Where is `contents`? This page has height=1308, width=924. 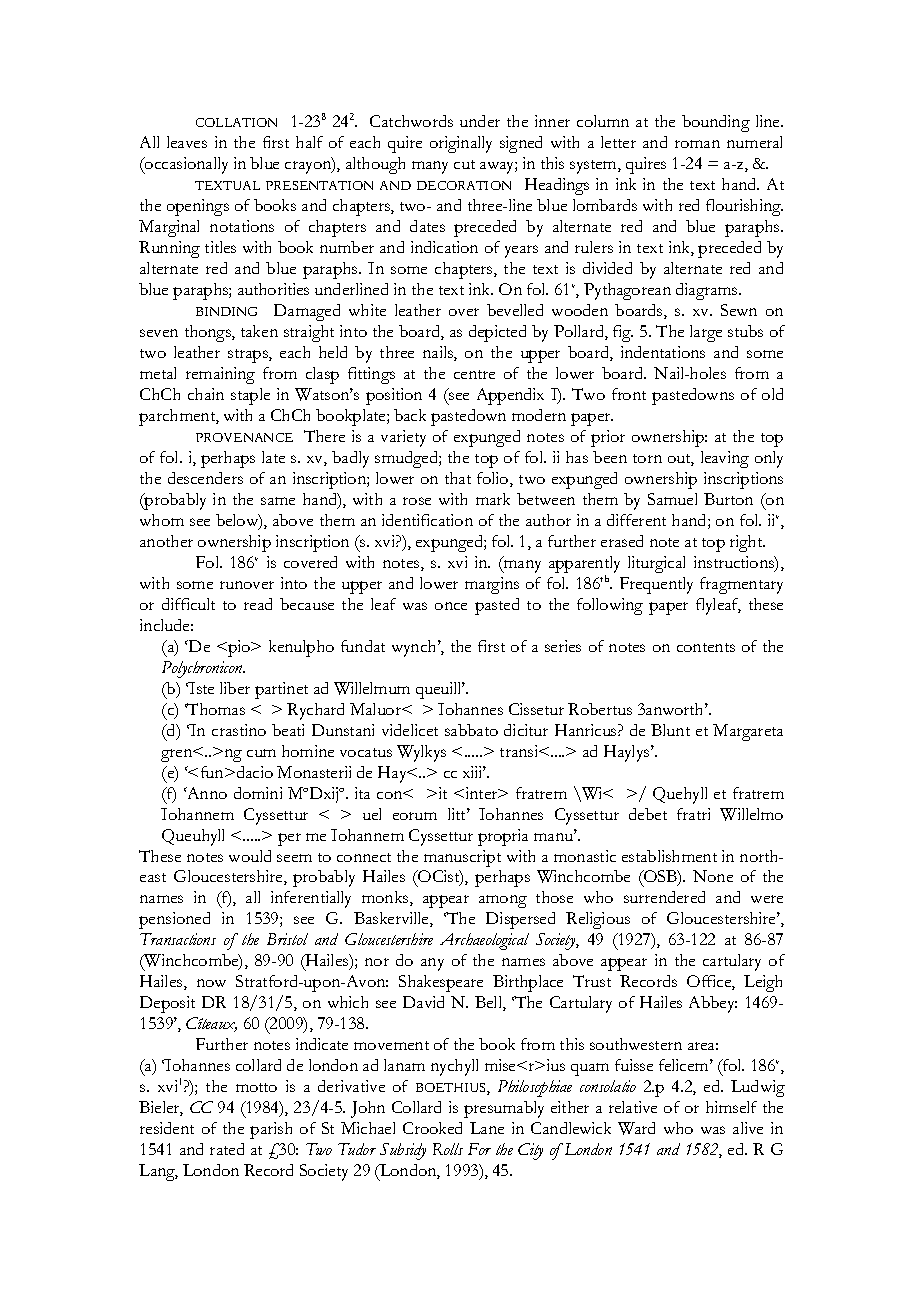 contents is located at coordinates (706, 647).
